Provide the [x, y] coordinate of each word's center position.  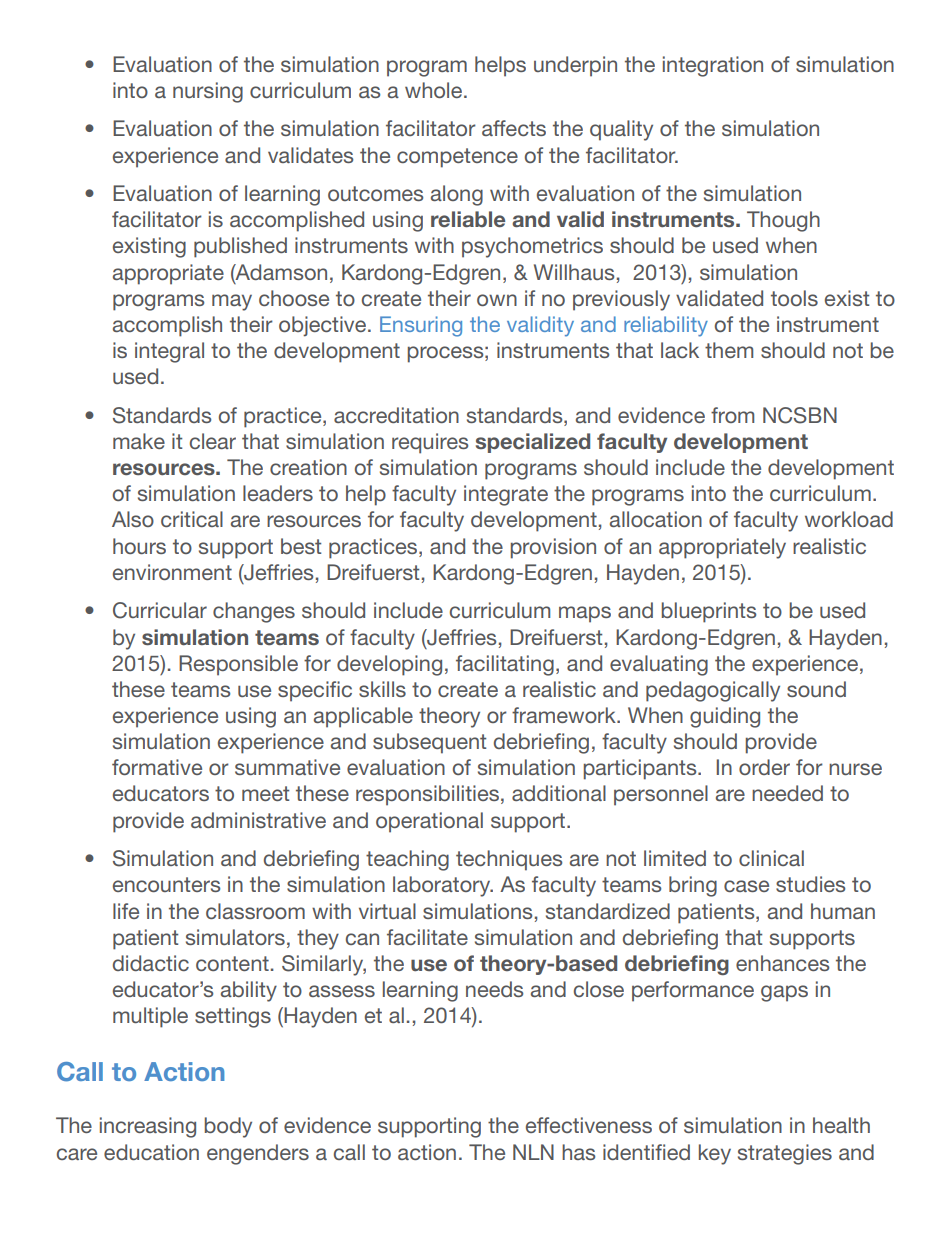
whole [435, 90]
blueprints [709, 612]
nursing [208, 92]
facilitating [505, 665]
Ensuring [421, 326]
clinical [771, 858]
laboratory [443, 886]
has [578, 1152]
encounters [166, 884]
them [729, 350]
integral [169, 352]
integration [713, 66]
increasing [148, 1127]
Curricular [160, 610]
